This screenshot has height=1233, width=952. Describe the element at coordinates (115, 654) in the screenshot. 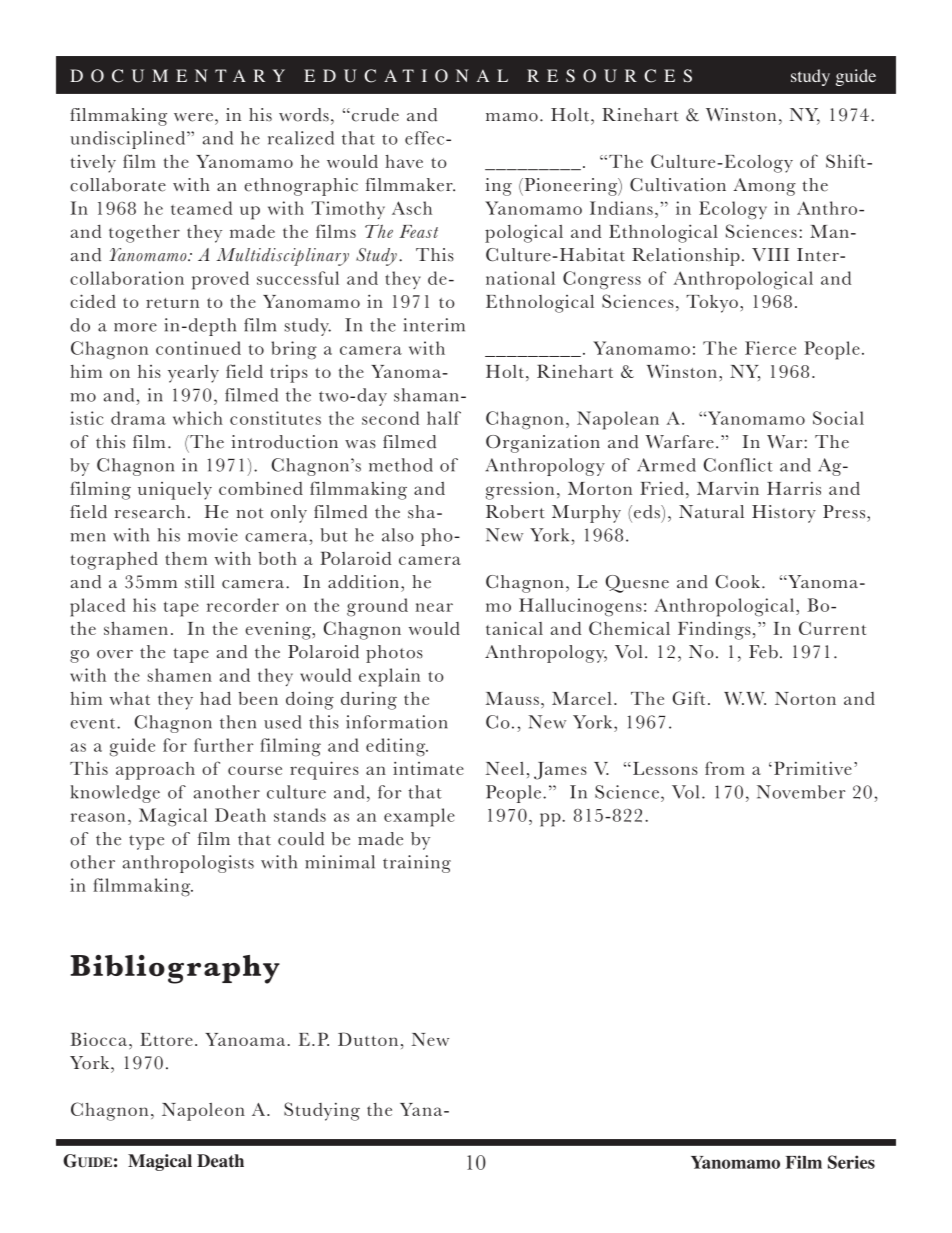

I see `over` at that location.
